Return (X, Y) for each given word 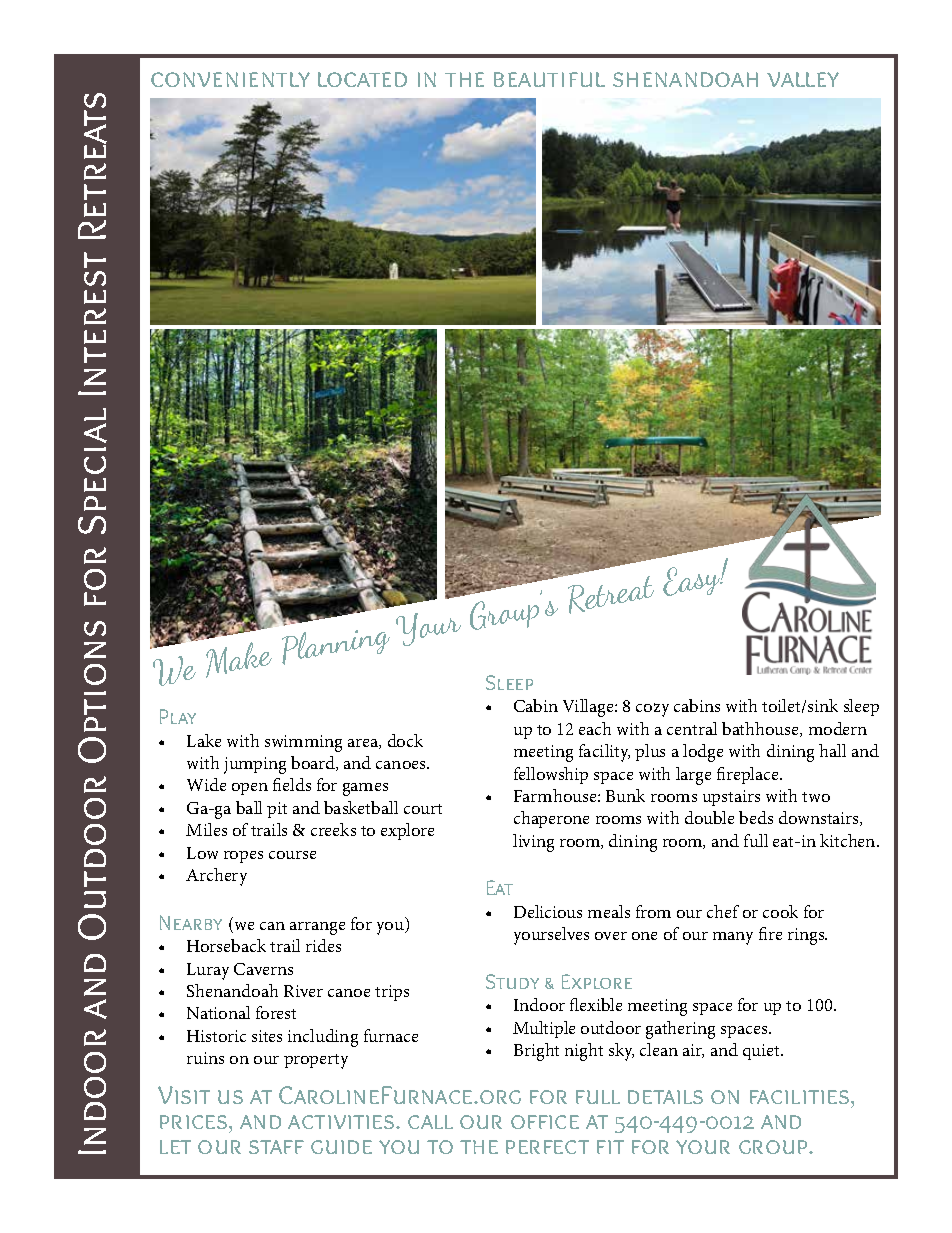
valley (803, 79)
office (545, 1122)
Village (589, 708)
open (250, 789)
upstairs (731, 798)
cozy (652, 710)
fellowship (551, 775)
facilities (799, 1097)
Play (178, 716)
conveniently (230, 79)
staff (276, 1147)
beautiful (549, 79)
